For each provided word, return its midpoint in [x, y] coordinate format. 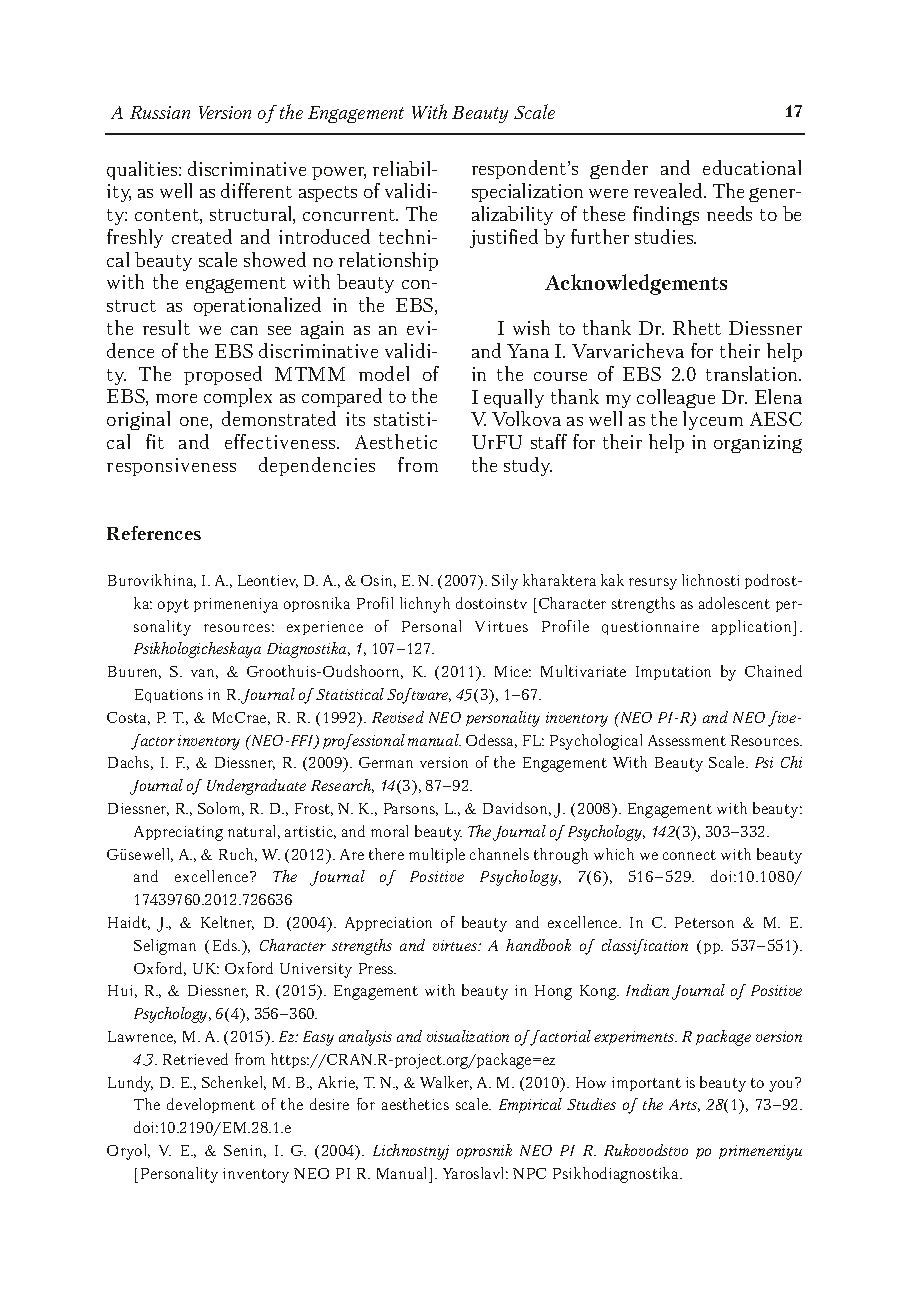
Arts [684, 1105]
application [753, 628]
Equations [169, 696]
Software [419, 696]
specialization [527, 192]
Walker [446, 1083]
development [211, 1105]
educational [752, 167]
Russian [160, 112]
